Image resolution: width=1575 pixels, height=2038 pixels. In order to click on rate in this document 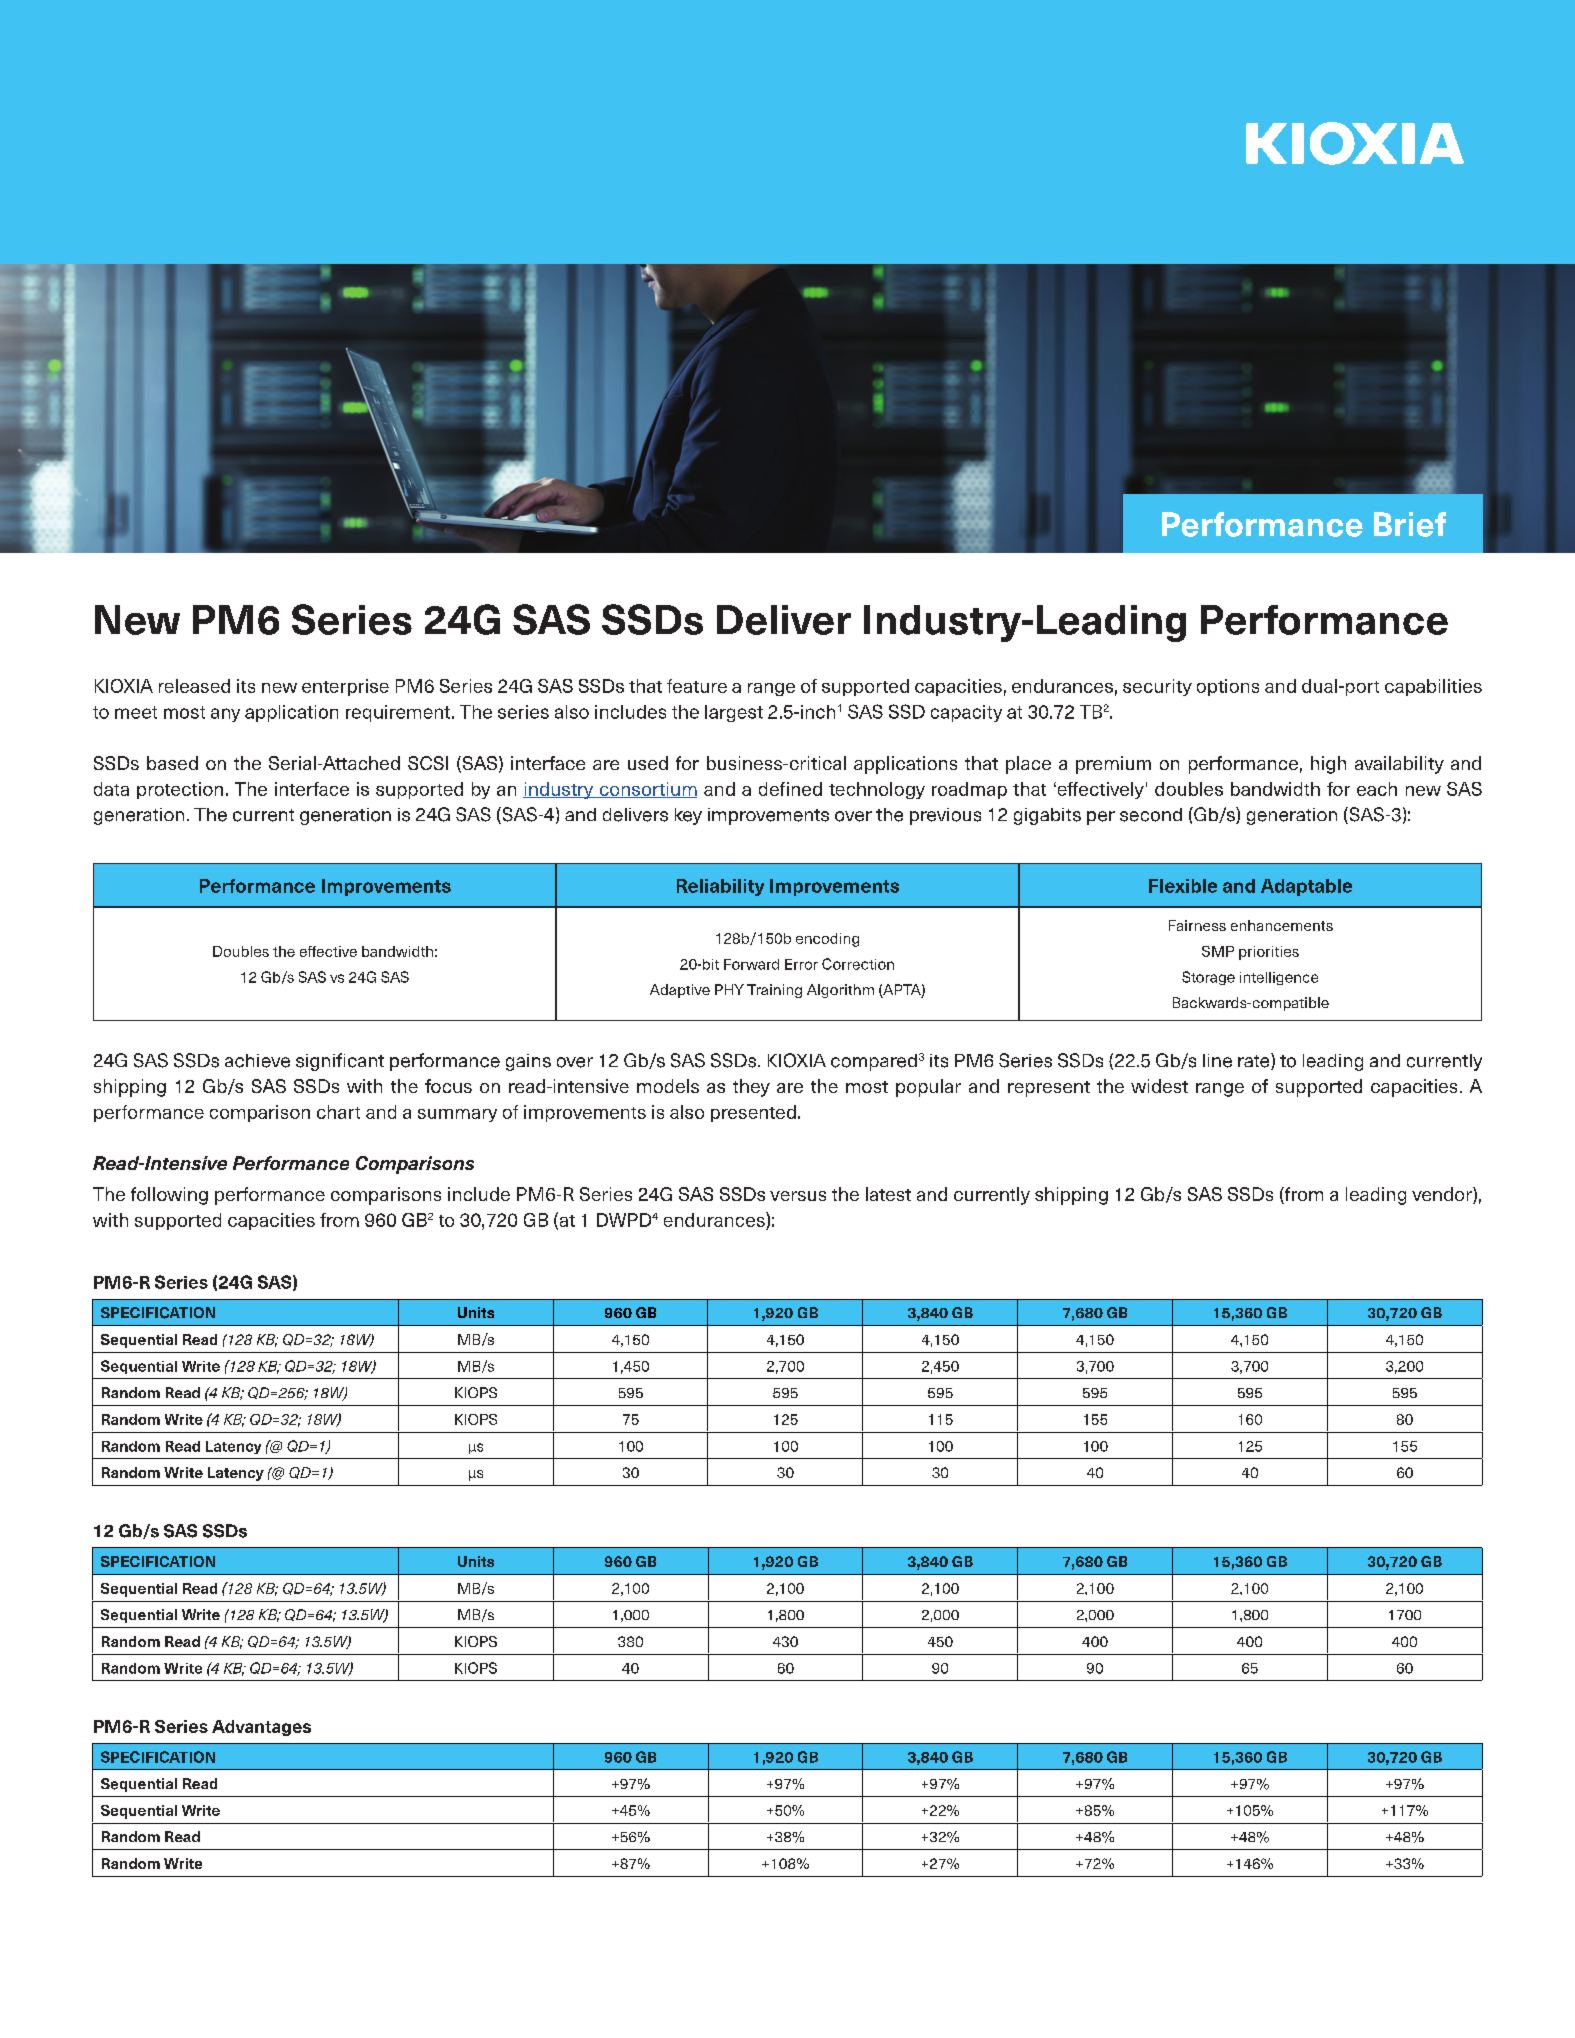, I will do `click(1255, 1061)`.
